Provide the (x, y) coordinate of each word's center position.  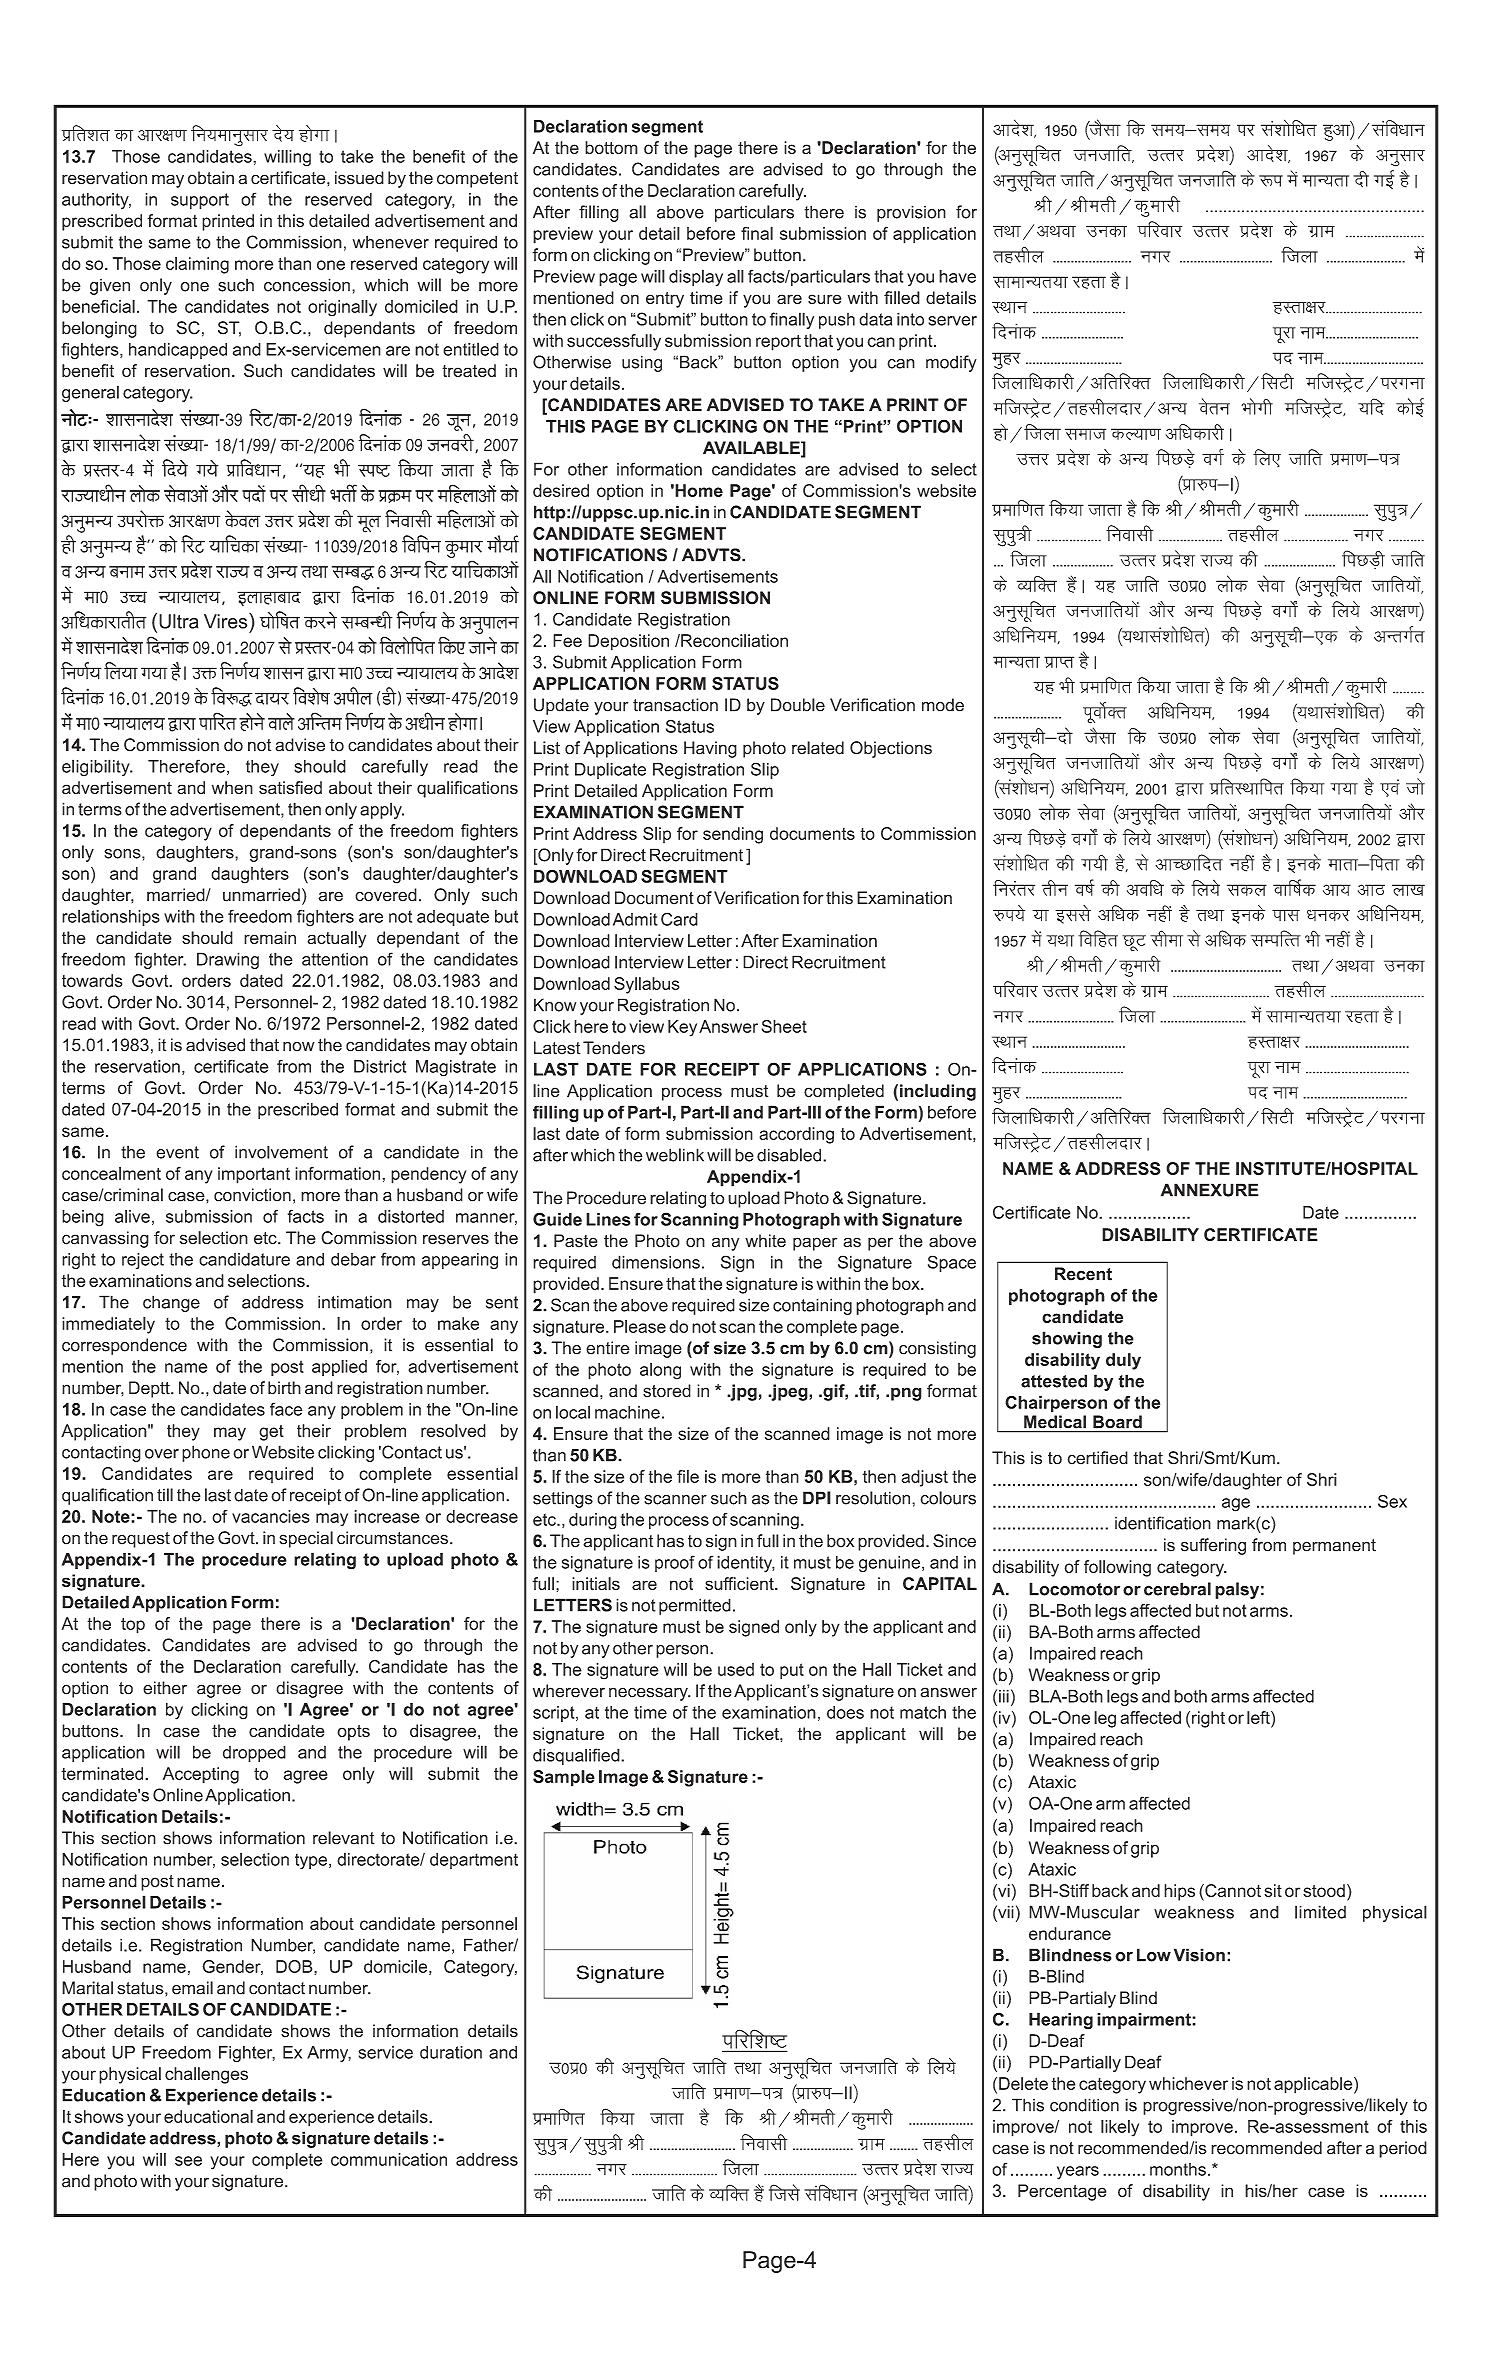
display (696, 278)
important (254, 1175)
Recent (1083, 1274)
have (957, 276)
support (200, 201)
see (188, 2161)
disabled (790, 1155)
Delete (1023, 2083)
